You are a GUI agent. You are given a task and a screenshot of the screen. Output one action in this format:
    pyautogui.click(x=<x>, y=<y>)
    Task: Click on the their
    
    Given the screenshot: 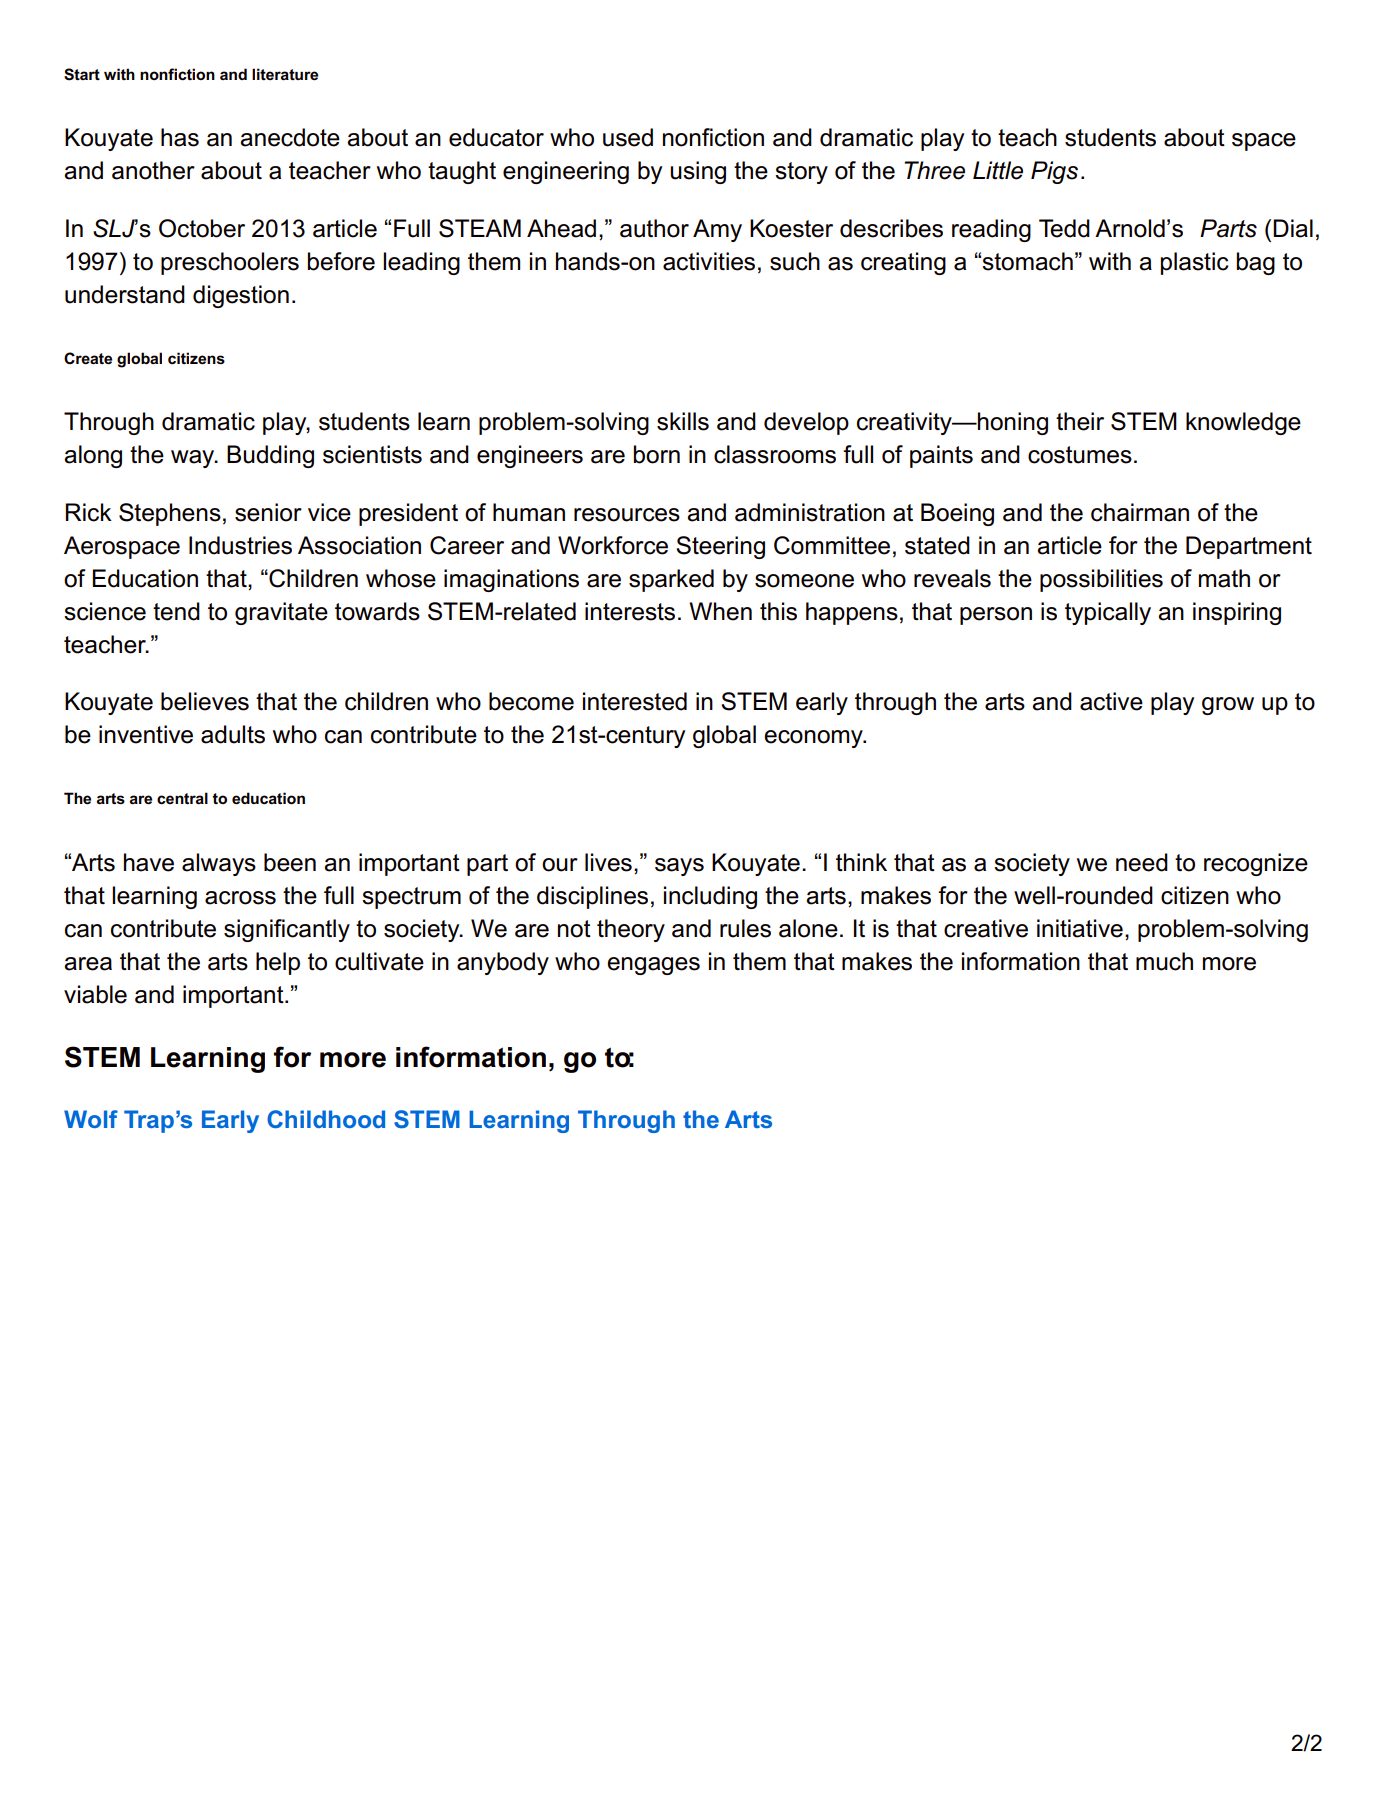 What is the action you would take?
    pyautogui.click(x=1080, y=421)
